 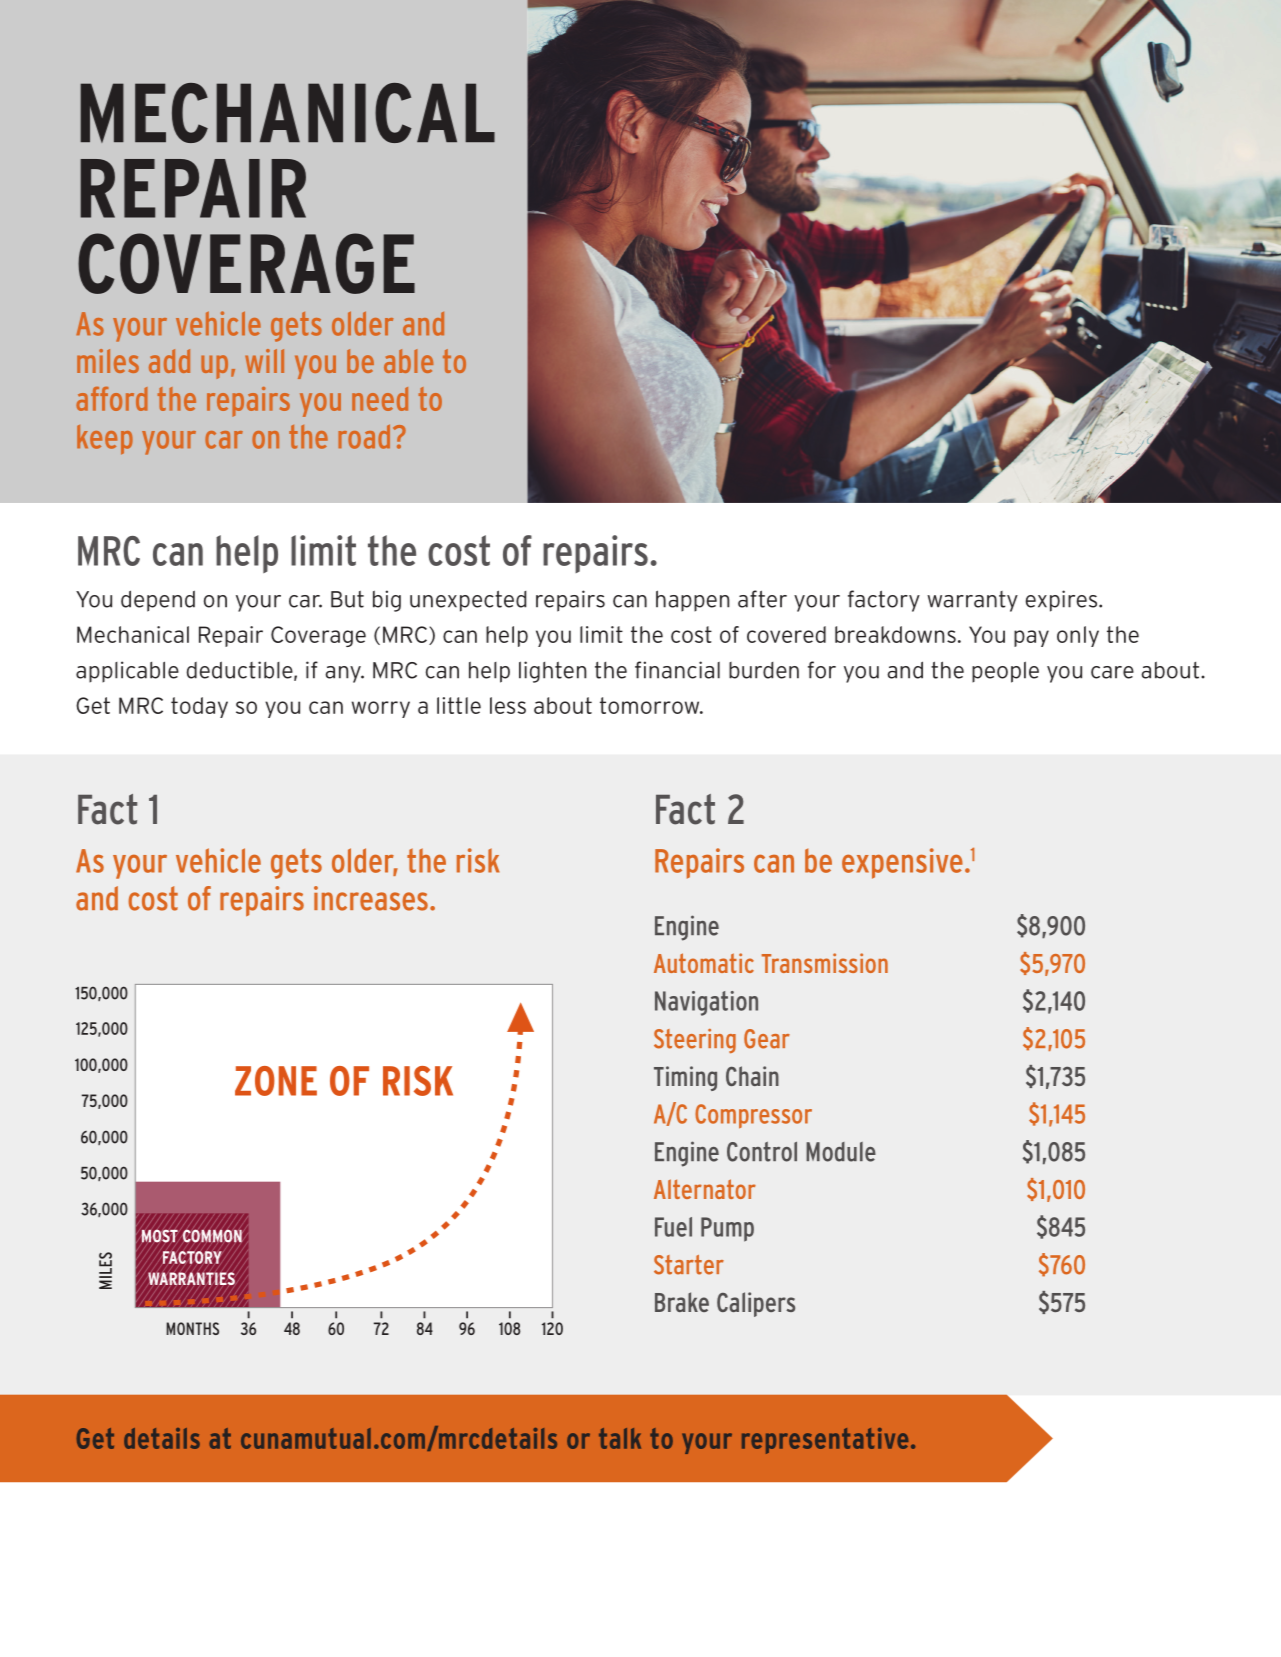 I want to click on people, so click(x=1005, y=672).
